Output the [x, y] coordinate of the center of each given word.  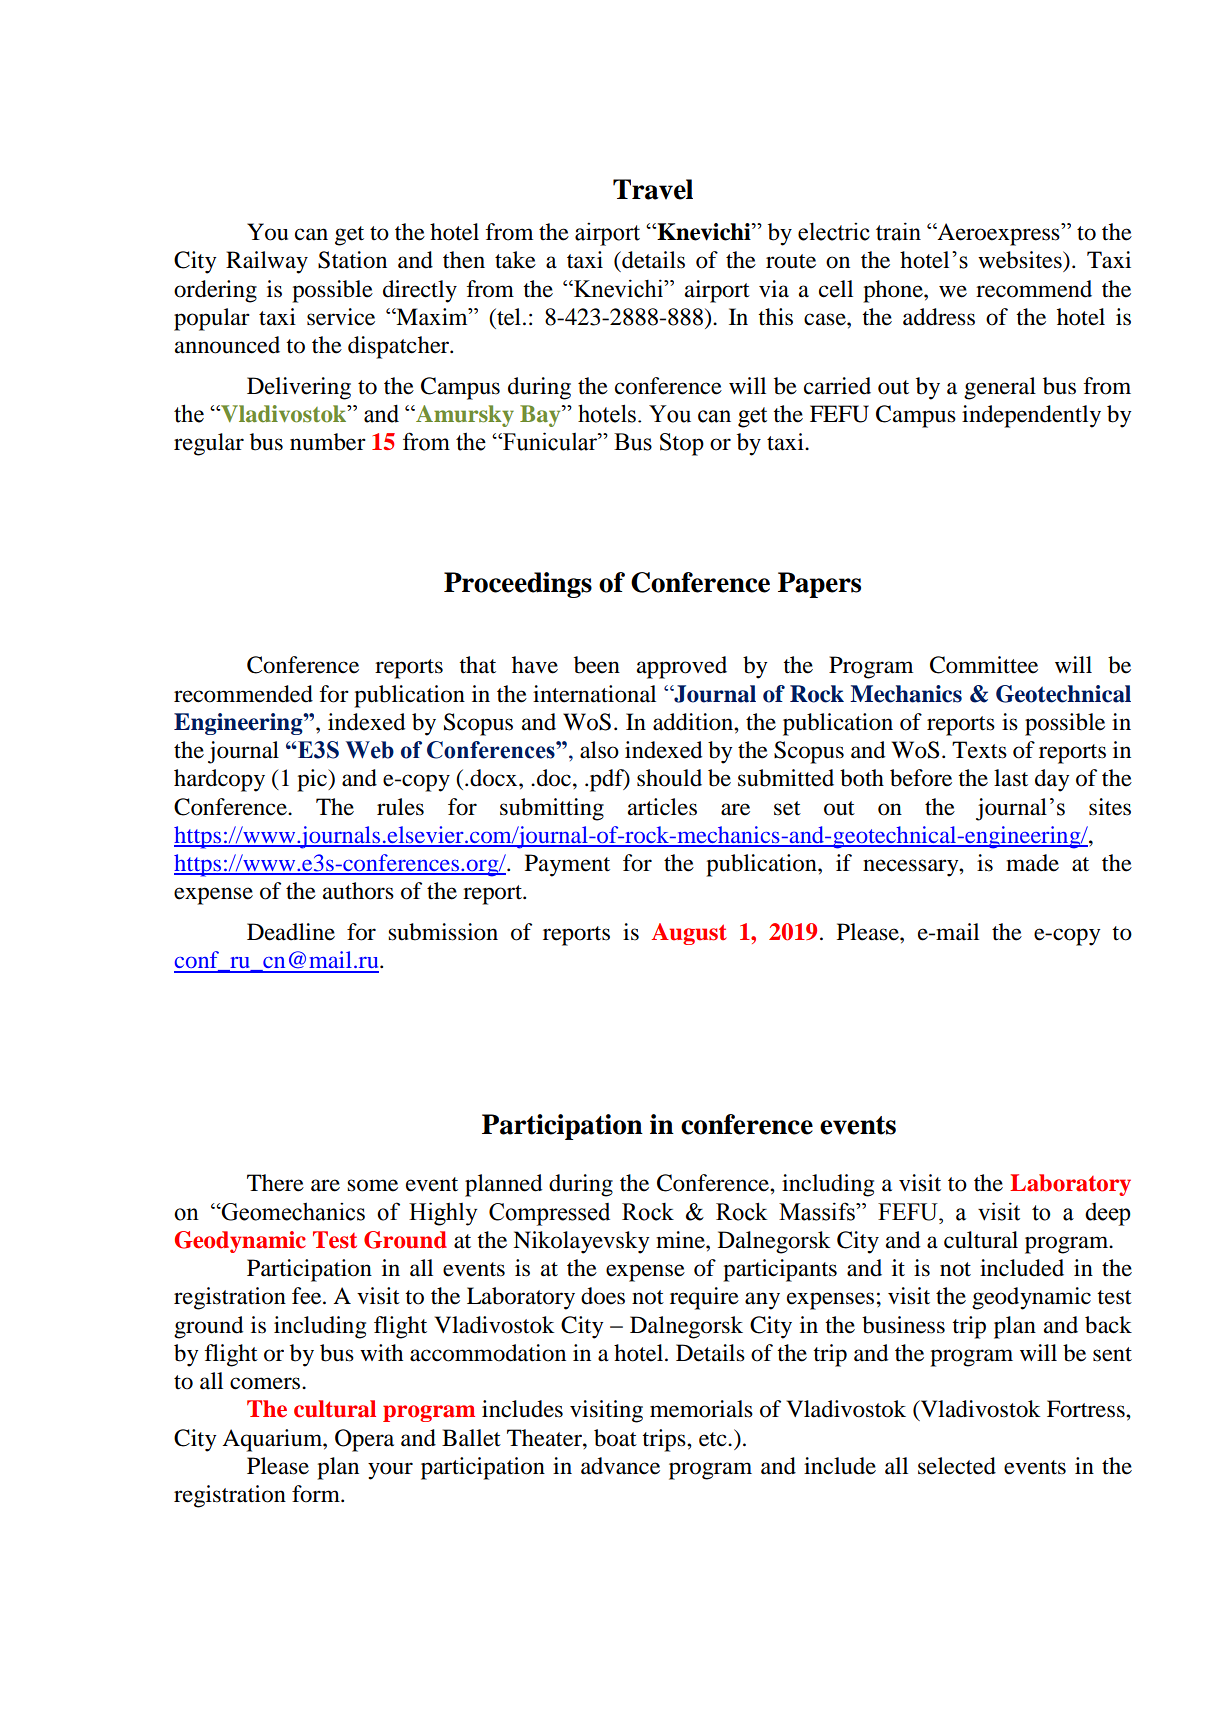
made [1032, 863]
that [477, 665]
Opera [364, 1440]
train [898, 231]
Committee [984, 665]
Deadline [291, 932]
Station [352, 260]
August [689, 934]
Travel [653, 189]
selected [957, 1466]
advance [620, 1466]
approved [682, 667]
